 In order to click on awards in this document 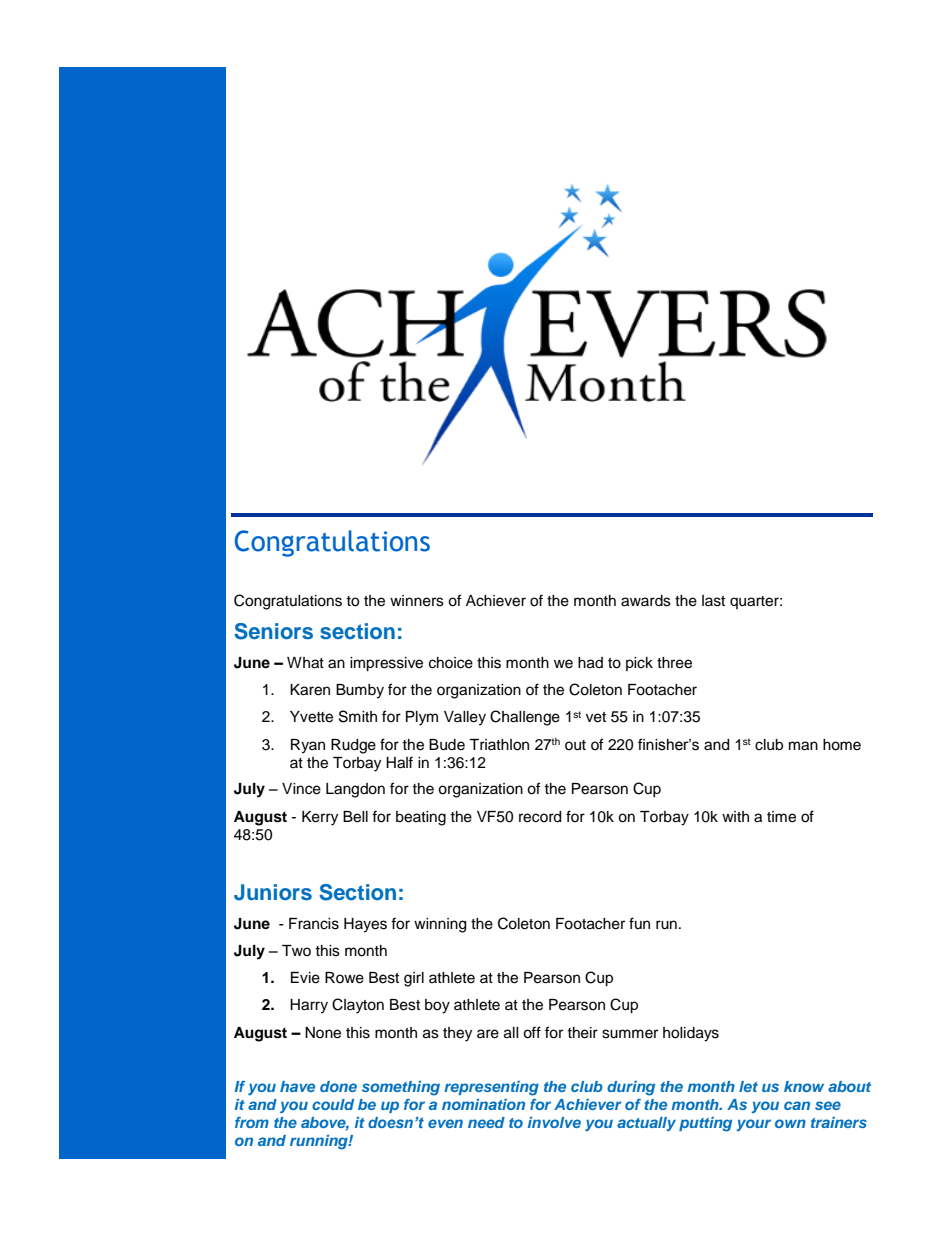, I will do `click(646, 601)`.
